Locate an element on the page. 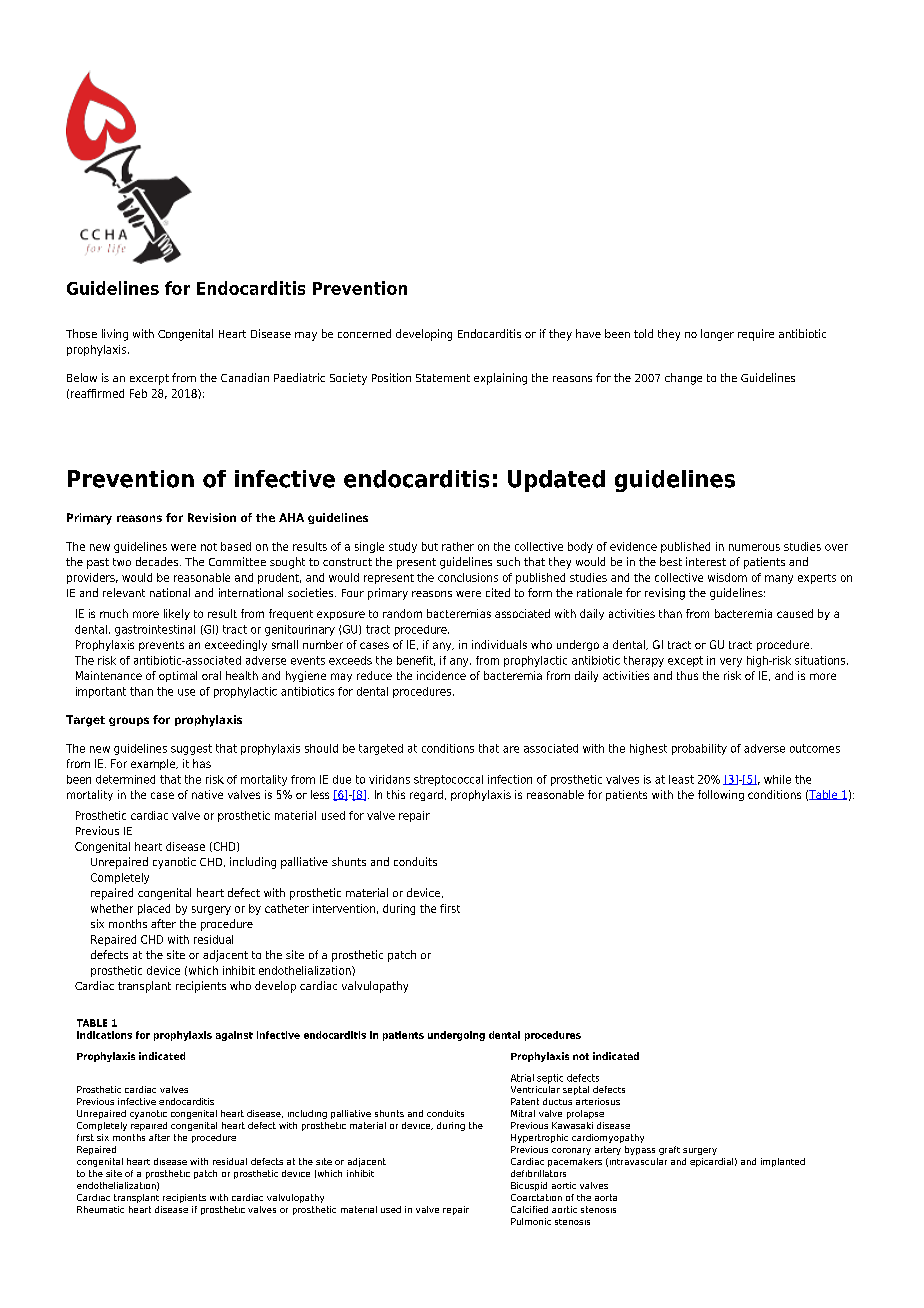 This image has height=1308, width=924. following is located at coordinates (721, 795).
